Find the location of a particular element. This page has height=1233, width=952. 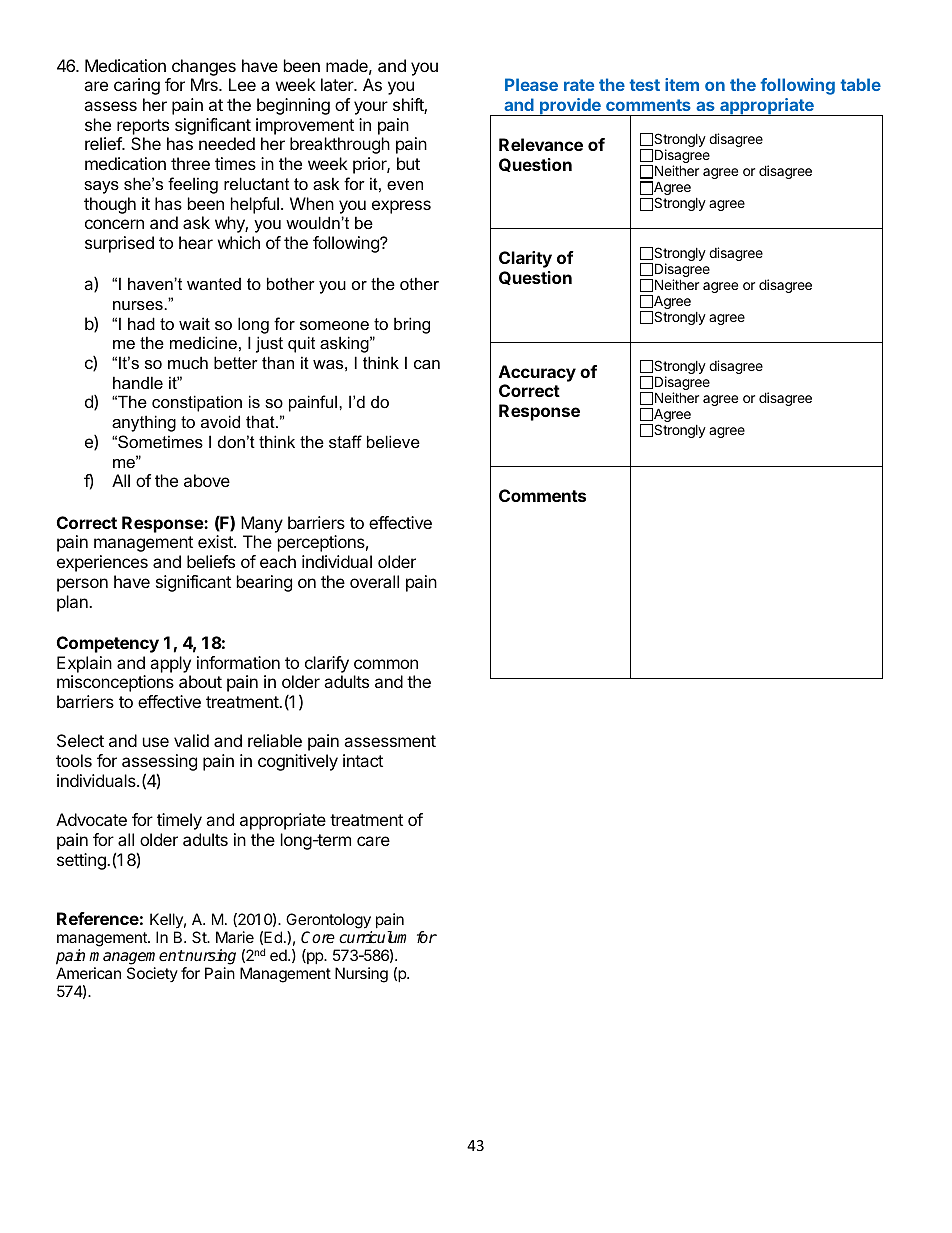

Please is located at coordinates (531, 84).
